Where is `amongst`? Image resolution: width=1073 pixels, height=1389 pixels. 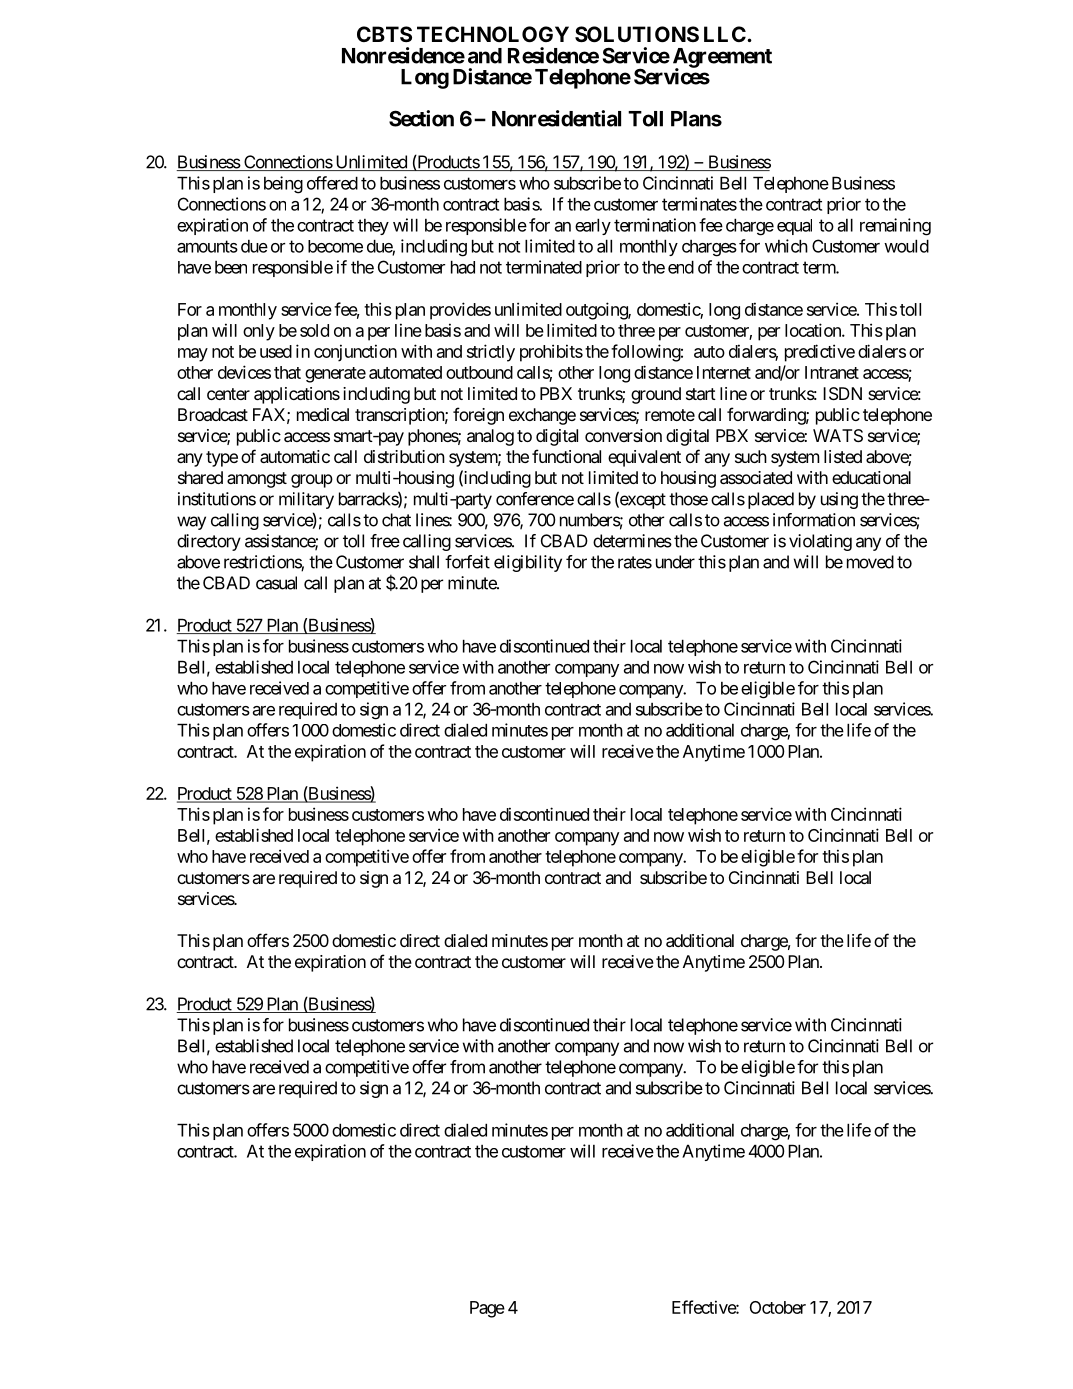 amongst is located at coordinates (257, 480).
